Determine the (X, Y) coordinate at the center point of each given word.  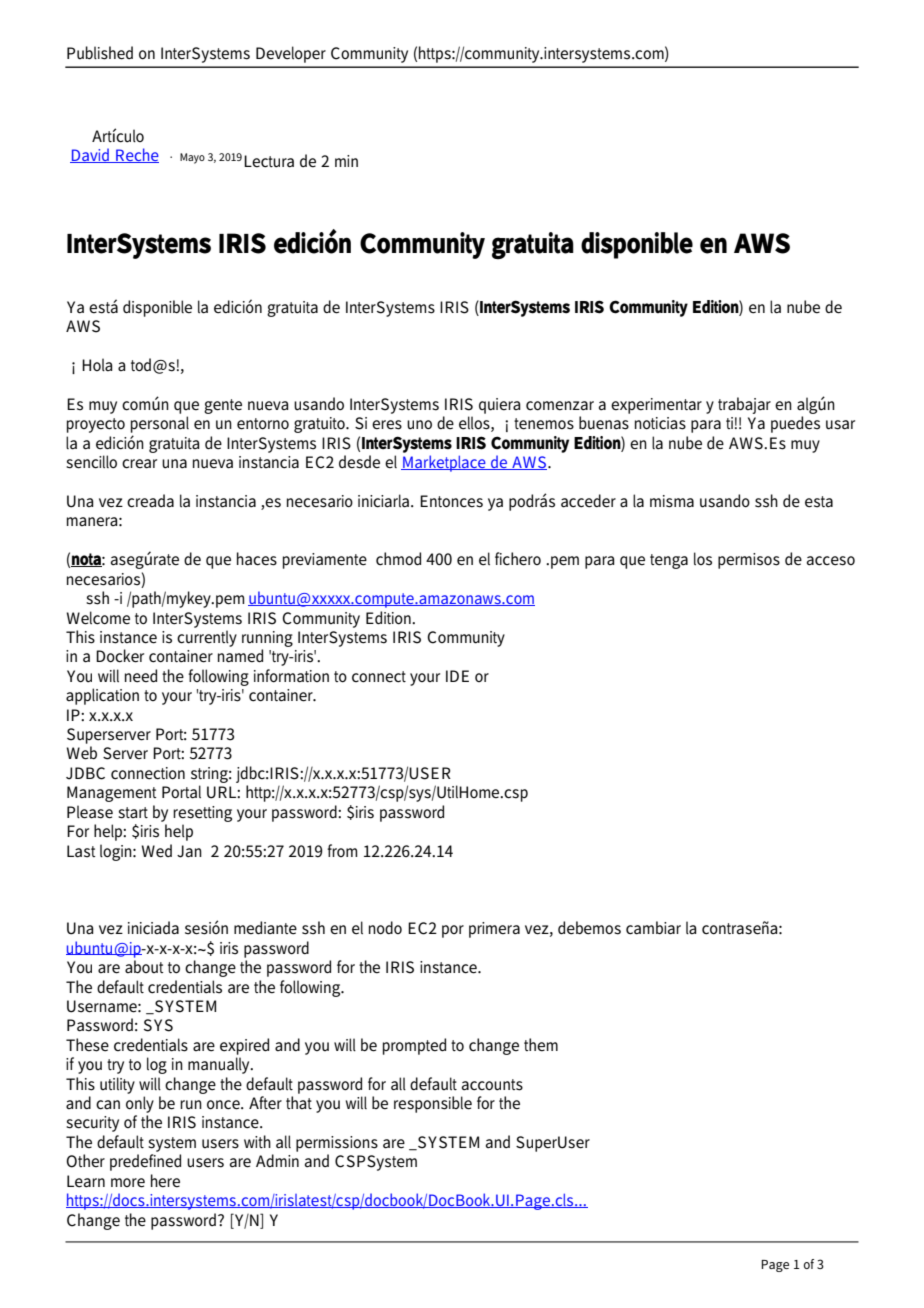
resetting (202, 814)
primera (494, 930)
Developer (291, 54)
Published (100, 53)
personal (160, 424)
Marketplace (444, 463)
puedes (795, 424)
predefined (145, 1162)
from (342, 850)
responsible (433, 1104)
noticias (660, 423)
